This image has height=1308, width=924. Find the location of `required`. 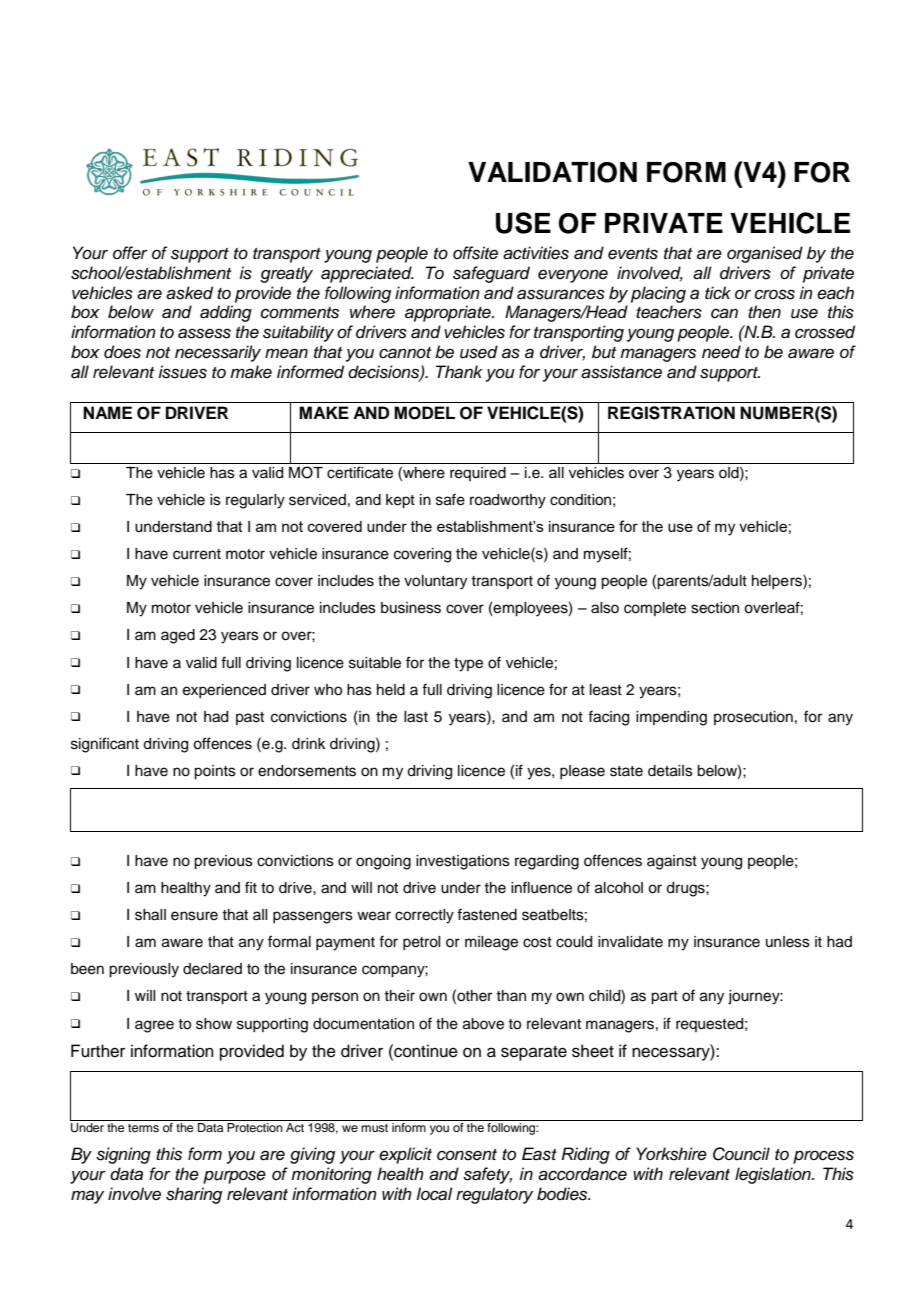

required is located at coordinates (478, 474).
